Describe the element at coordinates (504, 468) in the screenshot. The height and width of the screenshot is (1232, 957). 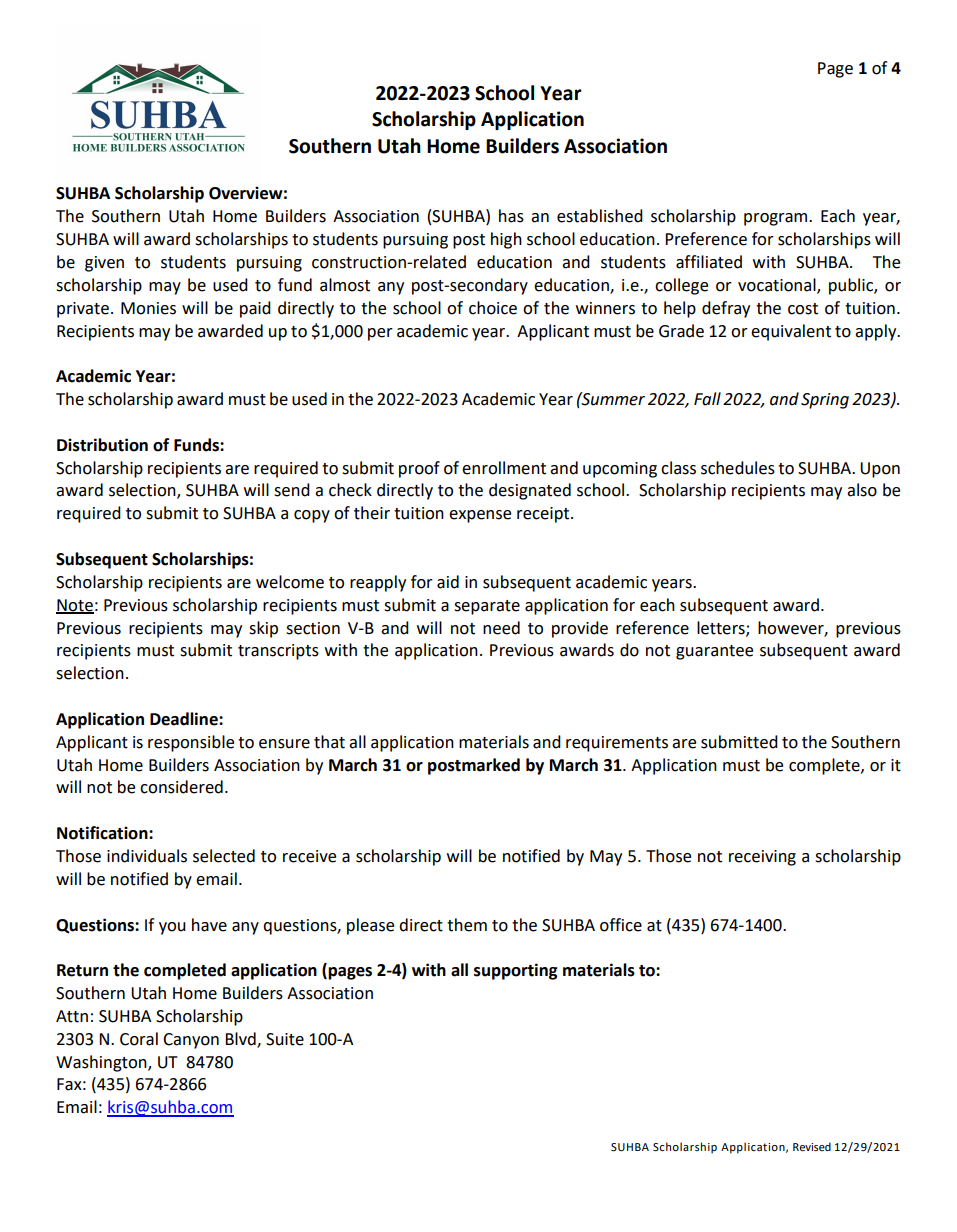
I see `enrollment` at that location.
